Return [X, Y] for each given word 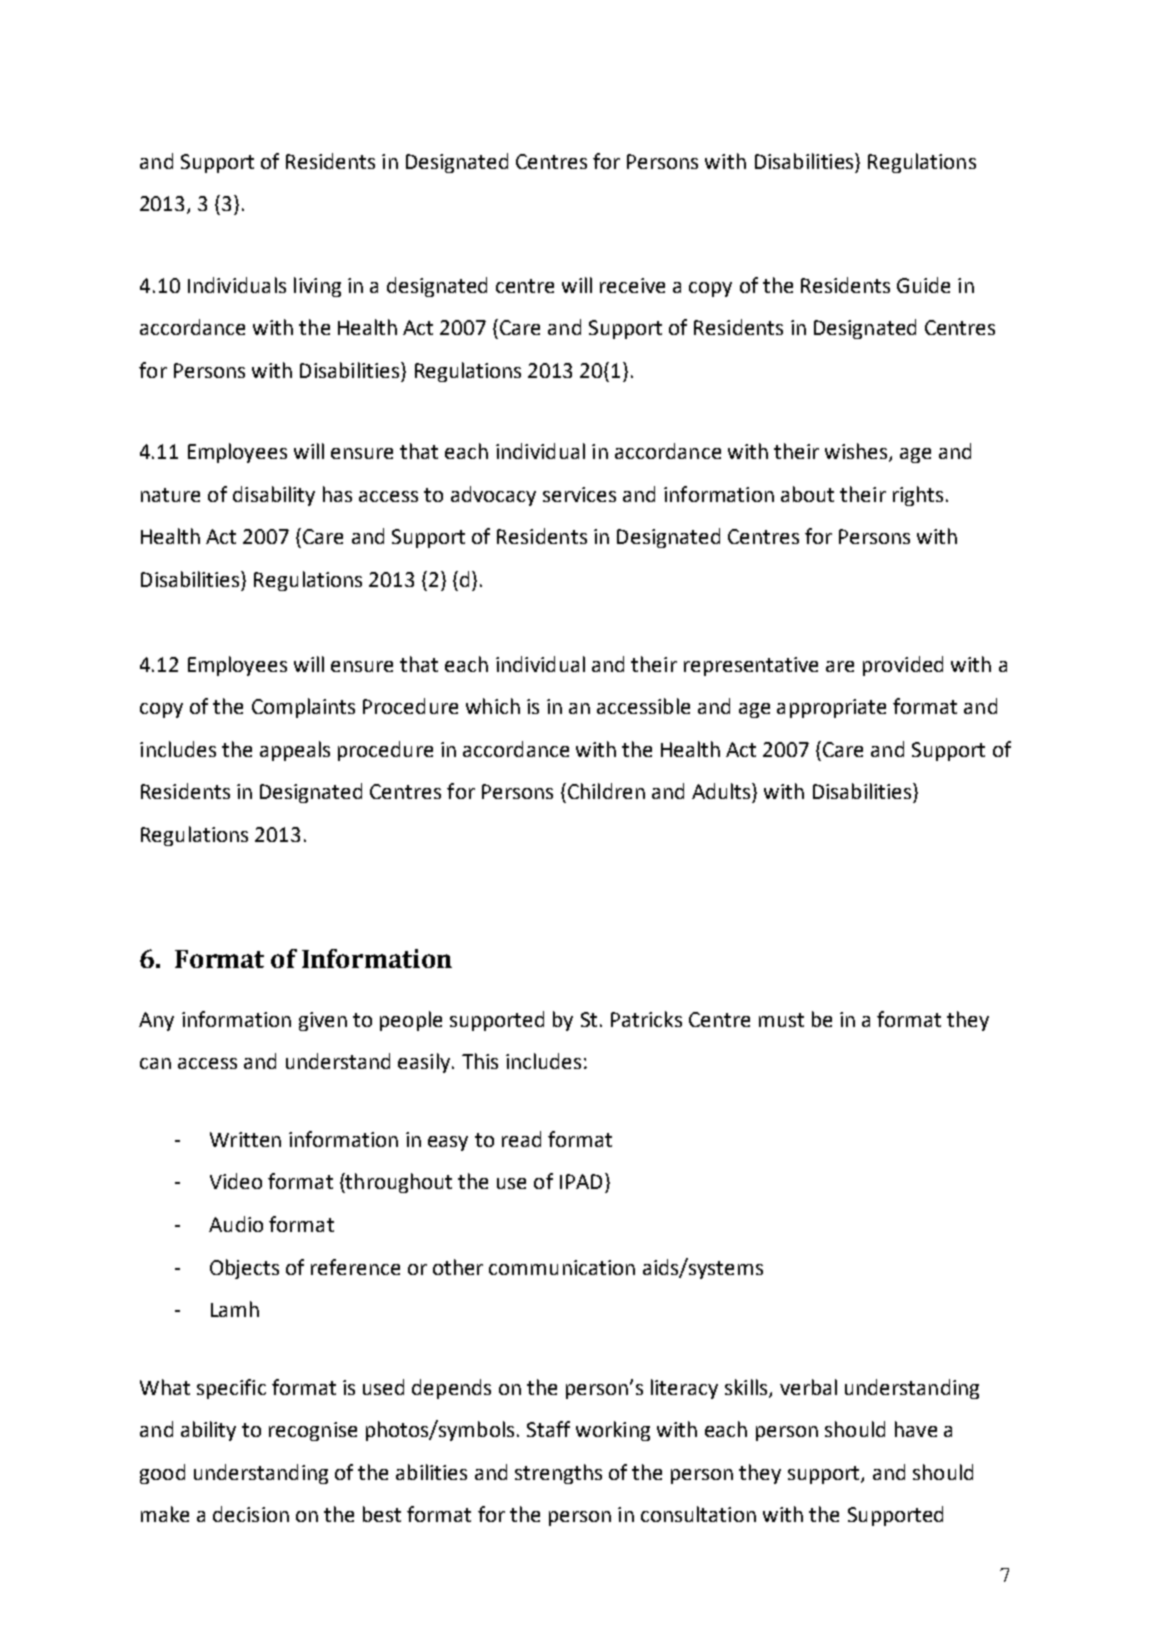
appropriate [831, 708]
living [317, 287]
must [781, 1020]
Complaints [303, 708]
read [521, 1139]
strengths [558, 1474]
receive [632, 285]
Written [245, 1139]
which [493, 706]
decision [251, 1514]
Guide [923, 285]
